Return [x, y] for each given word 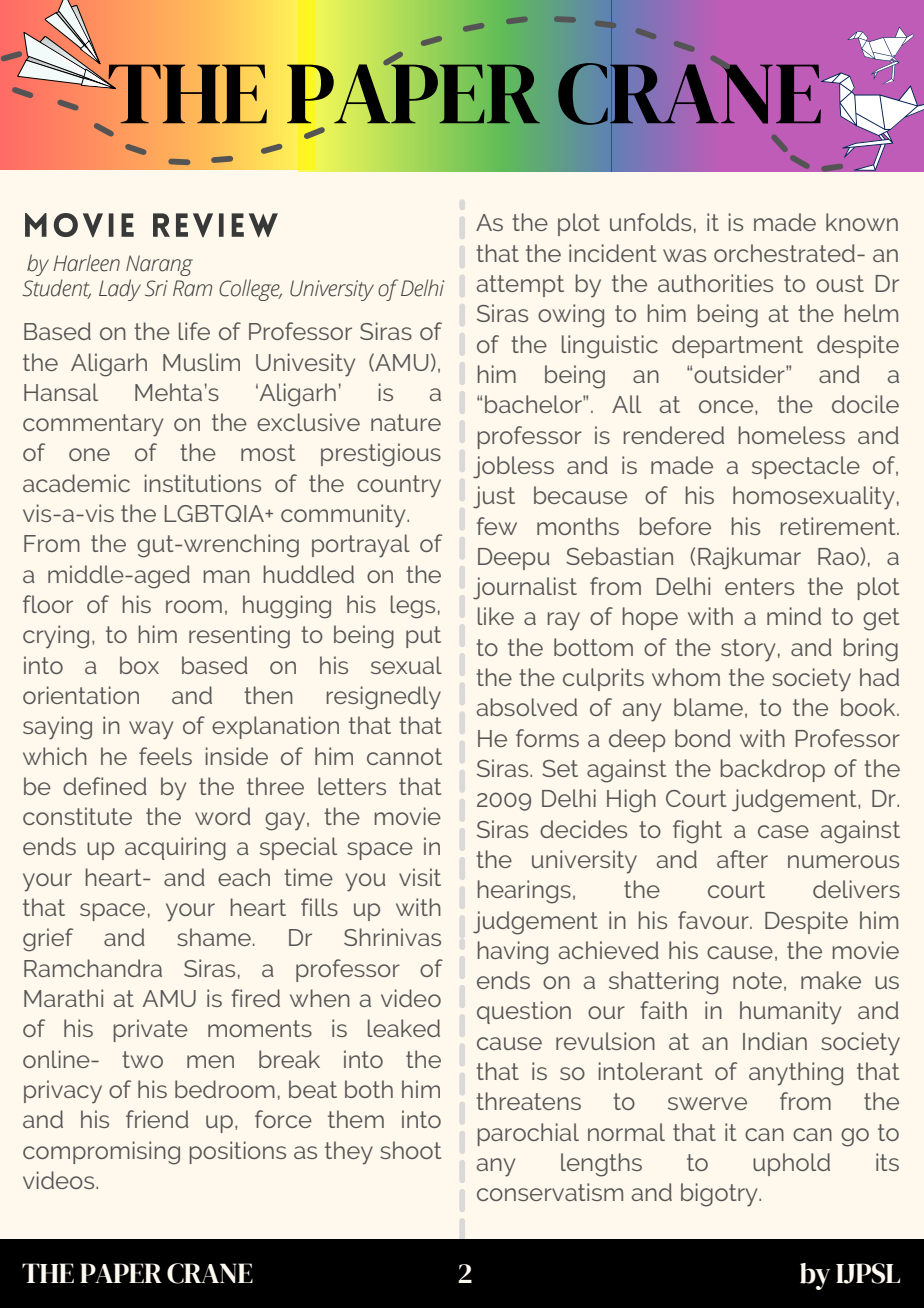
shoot [410, 1150]
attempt [520, 286]
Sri [156, 288]
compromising [101, 1153]
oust [840, 283]
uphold [791, 1164]
